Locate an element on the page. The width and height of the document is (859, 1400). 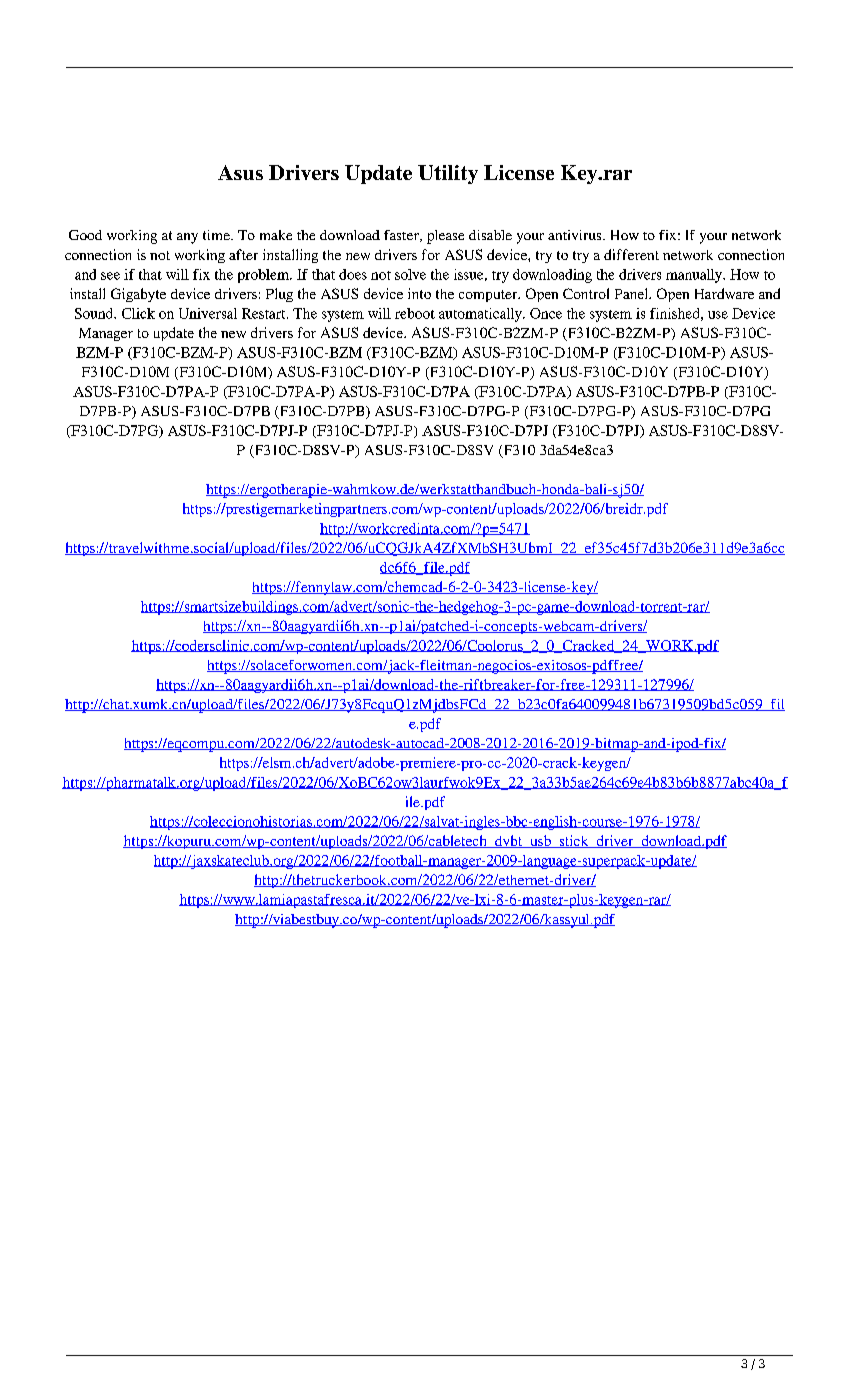
make is located at coordinates (276, 235).
